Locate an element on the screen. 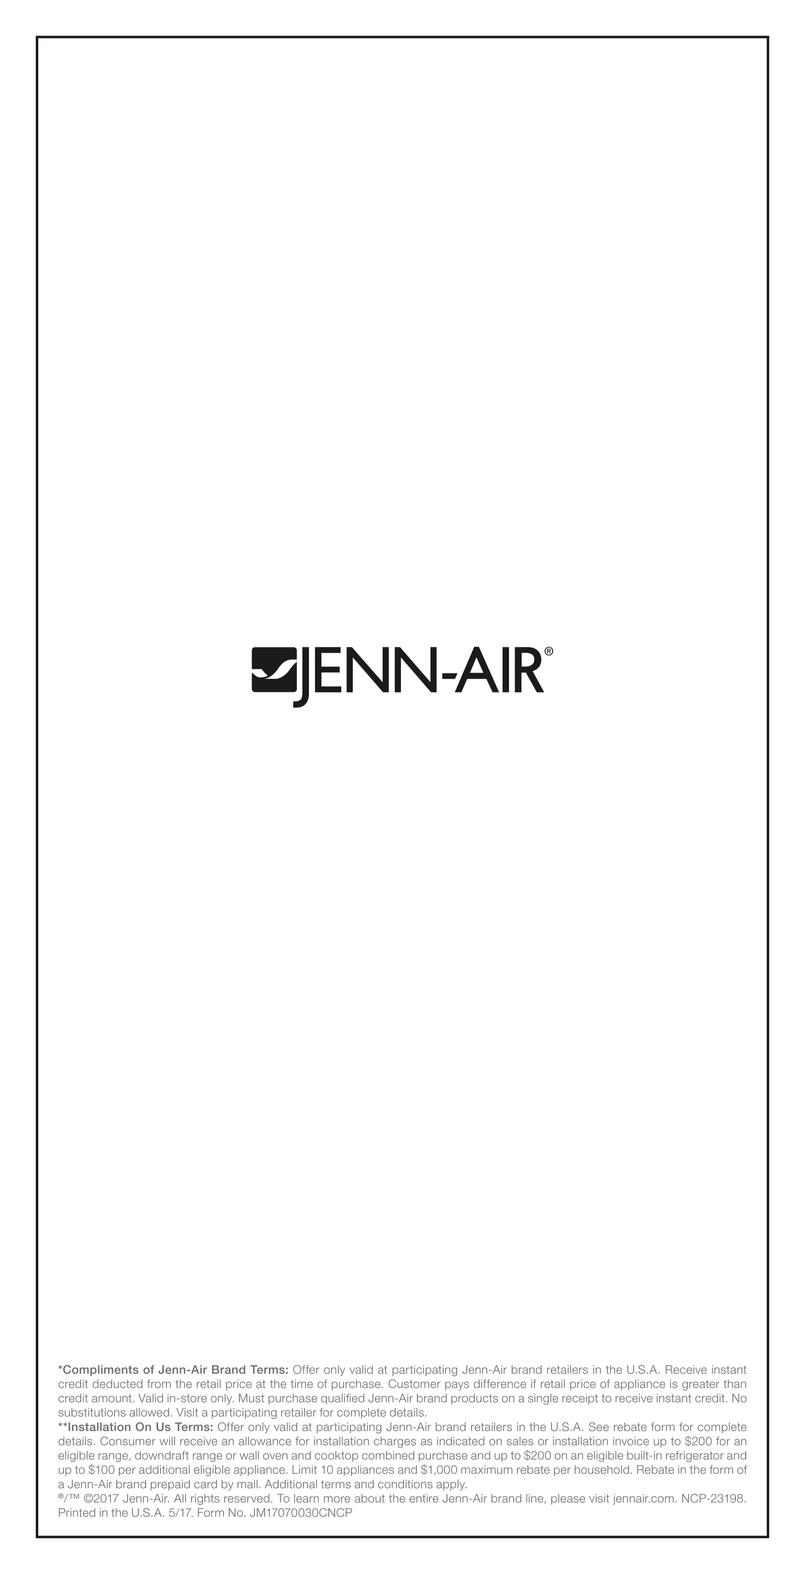  from is located at coordinates (159, 1383).
